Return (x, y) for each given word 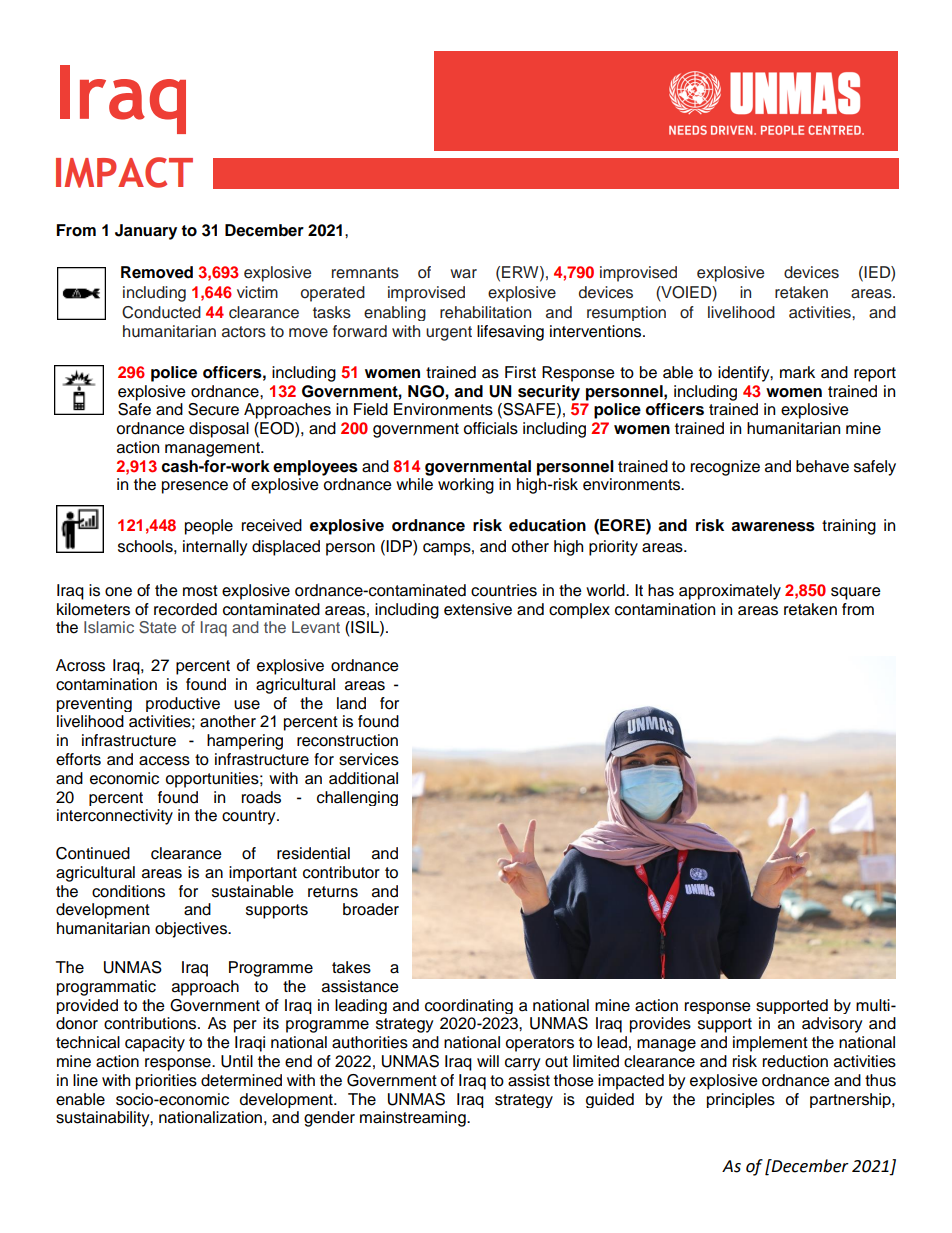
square (856, 593)
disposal (219, 430)
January (146, 232)
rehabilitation (485, 312)
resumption (626, 313)
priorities (166, 1082)
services (369, 759)
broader (371, 909)
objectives (192, 930)
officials (491, 428)
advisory (832, 1025)
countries (504, 590)
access (164, 761)
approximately (730, 592)
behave (822, 466)
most (200, 591)
